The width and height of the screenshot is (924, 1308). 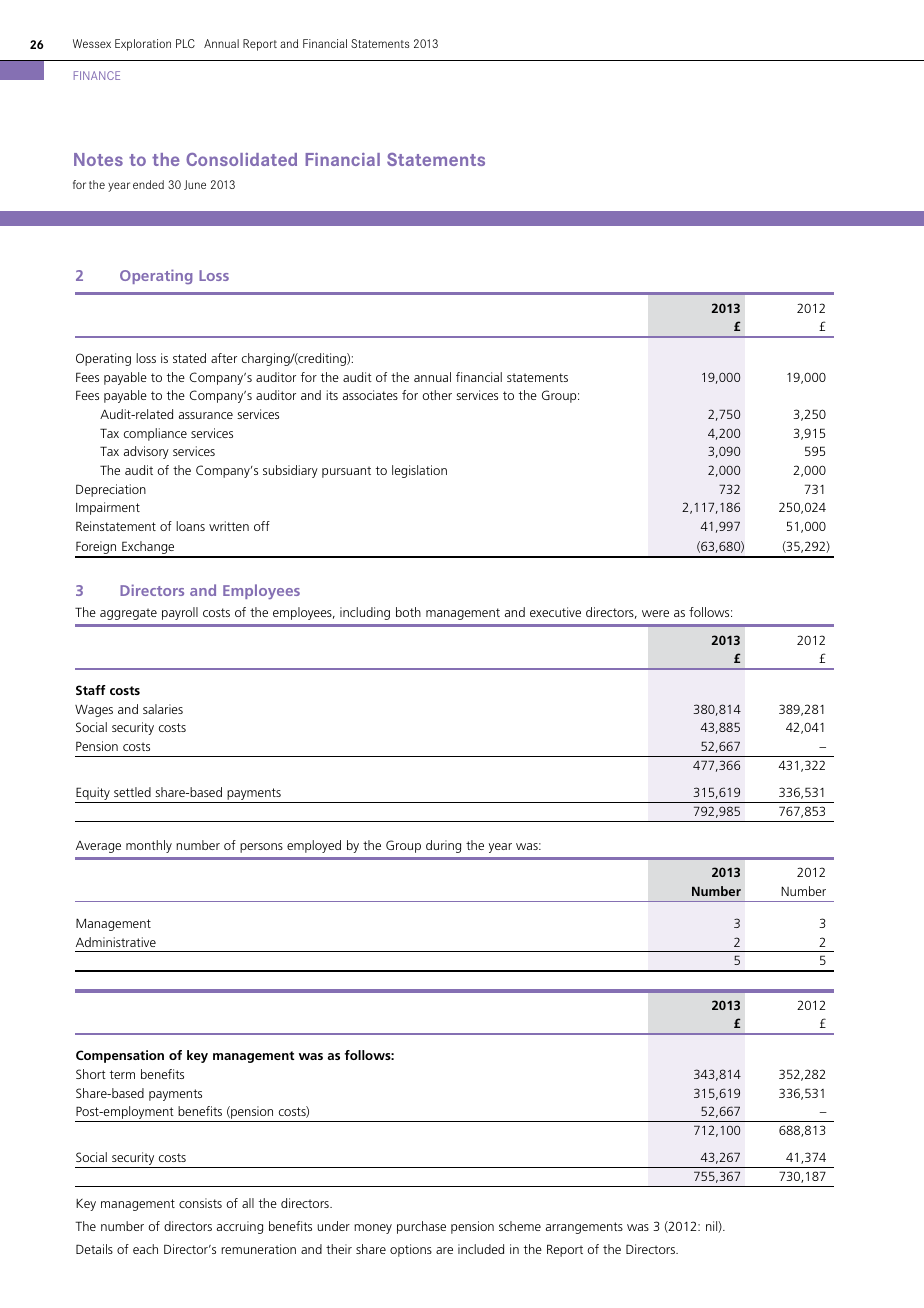 I want to click on each, so click(x=145, y=1249).
